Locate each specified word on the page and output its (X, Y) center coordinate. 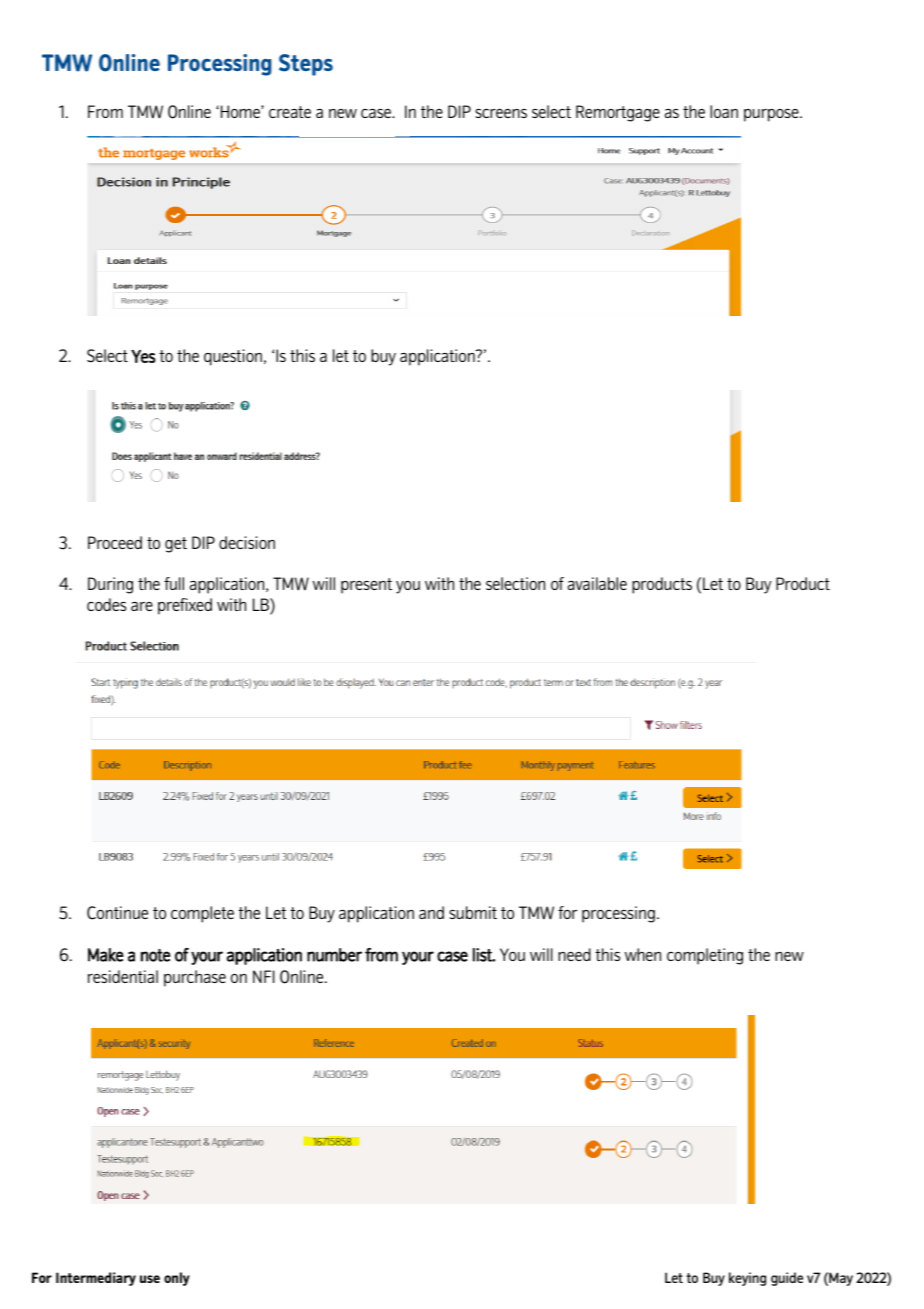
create (290, 112)
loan (724, 111)
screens (501, 113)
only (177, 1279)
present (366, 586)
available (597, 583)
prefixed (185, 606)
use (150, 1279)
